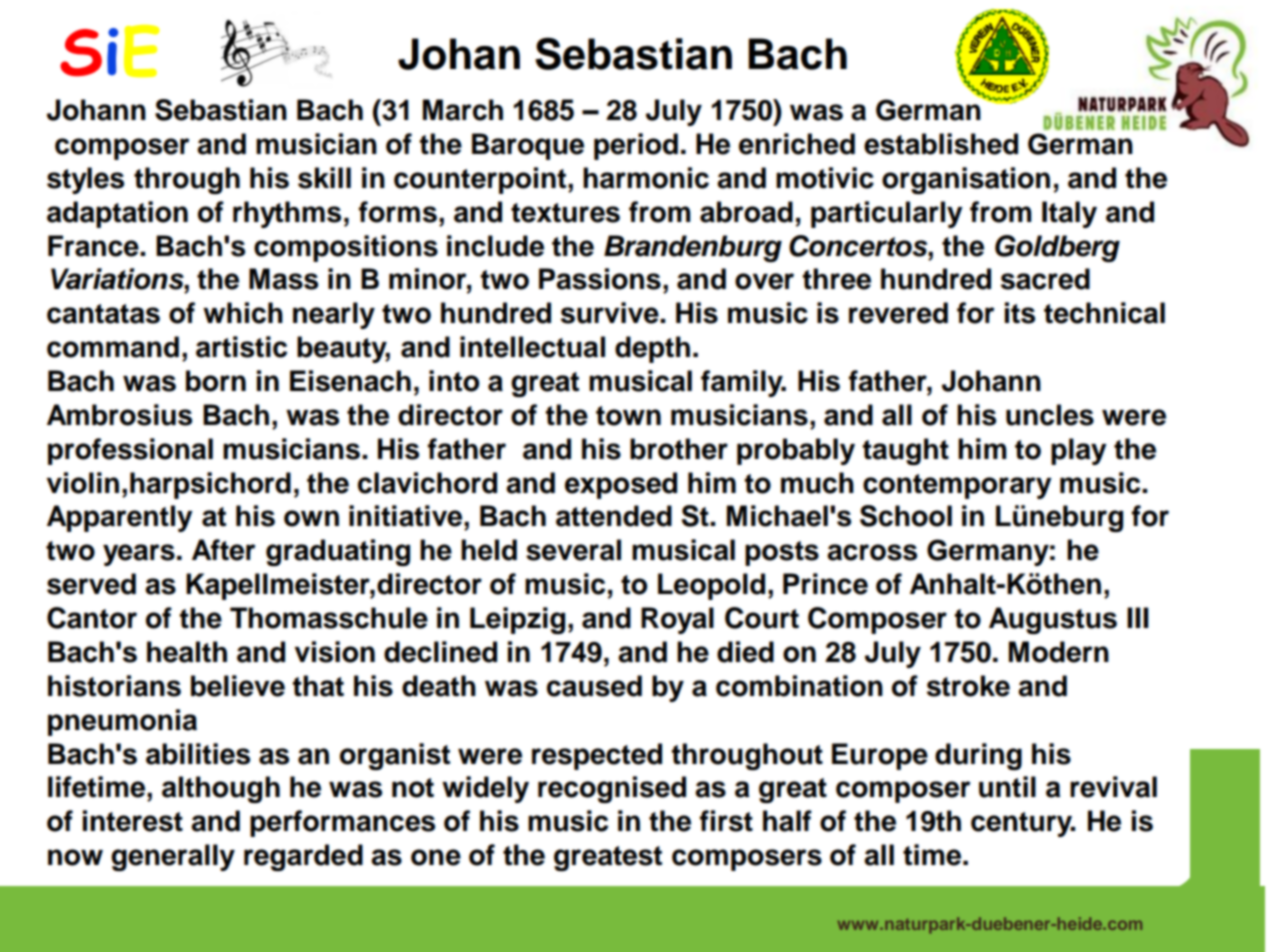 The image size is (1270, 952). Describe the element at coordinates (324, 178) in the document. I see `skill` at that location.
